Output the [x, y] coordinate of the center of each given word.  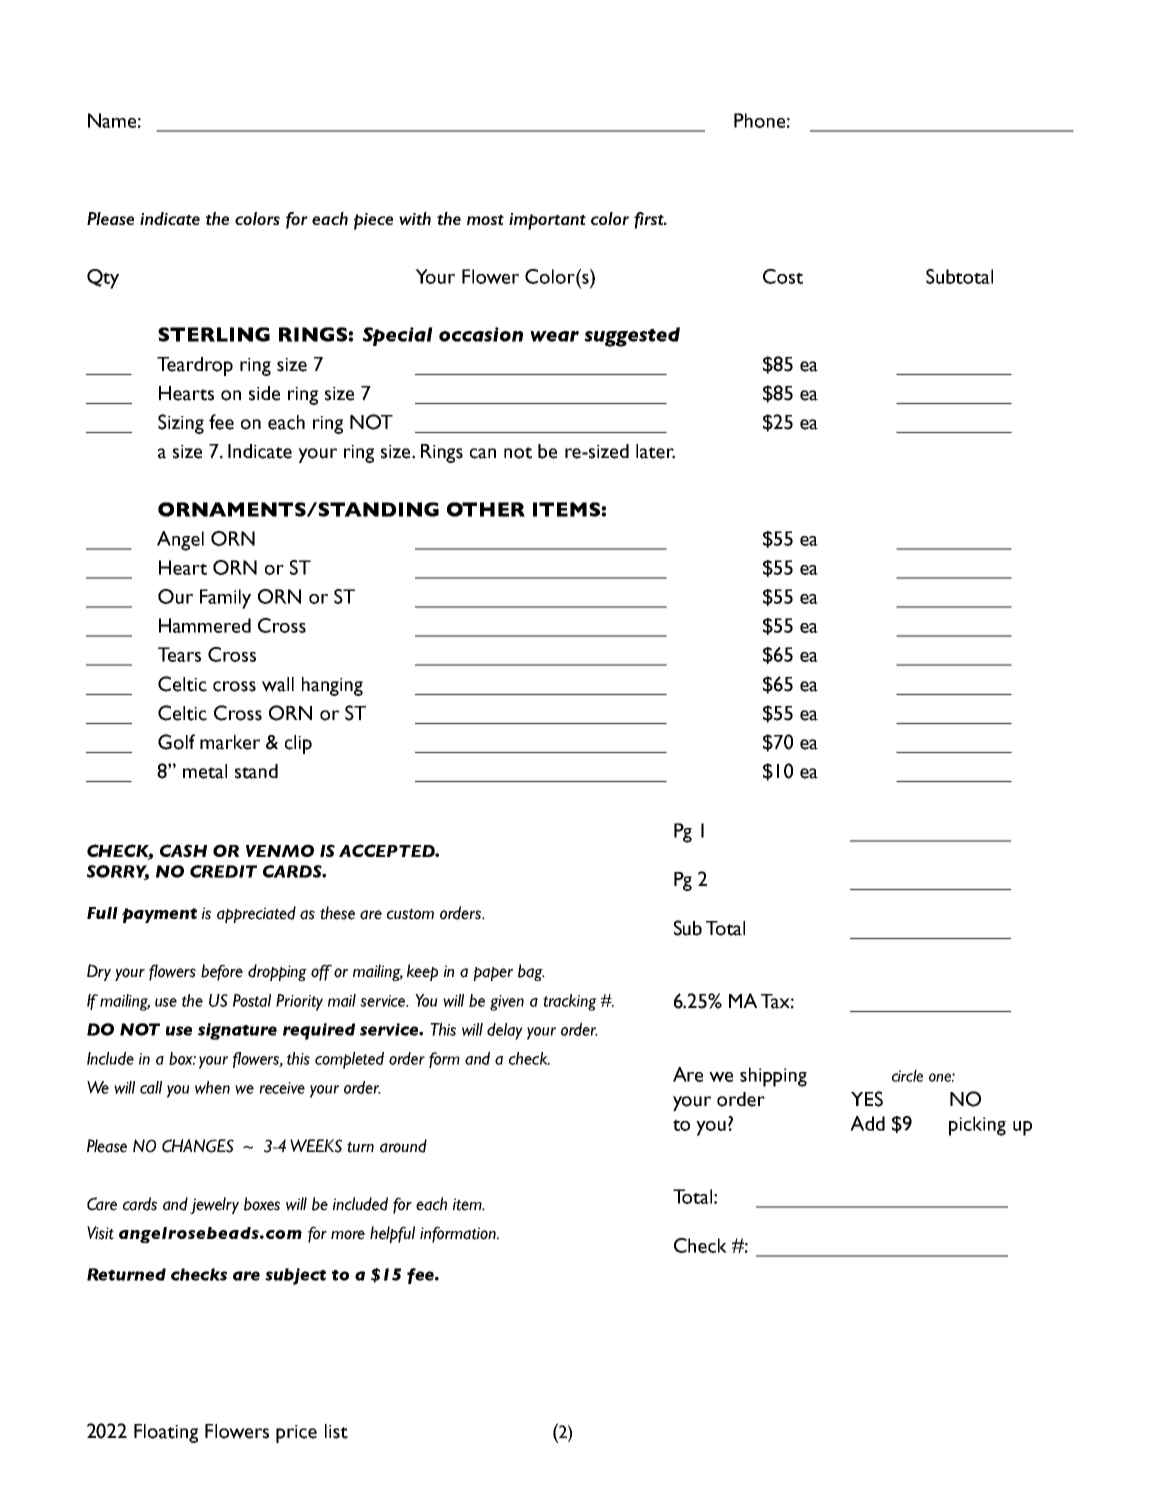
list [336, 1431]
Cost [783, 276]
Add [867, 1123]
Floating [166, 1433]
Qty [103, 279]
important [547, 221]
